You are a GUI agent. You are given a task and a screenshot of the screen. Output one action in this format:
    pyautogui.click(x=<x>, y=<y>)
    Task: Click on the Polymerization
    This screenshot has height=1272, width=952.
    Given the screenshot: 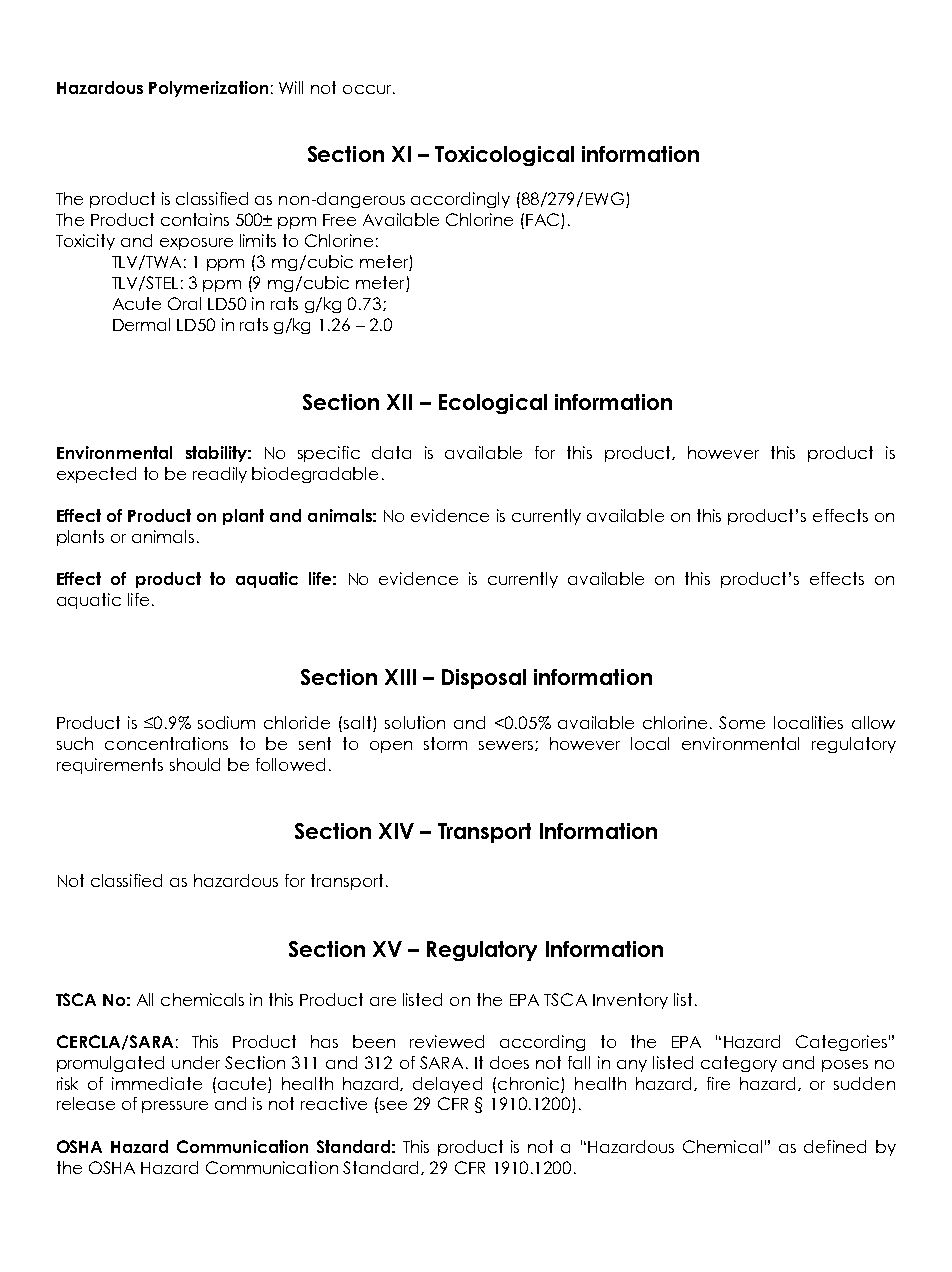 What is the action you would take?
    pyautogui.click(x=208, y=89)
